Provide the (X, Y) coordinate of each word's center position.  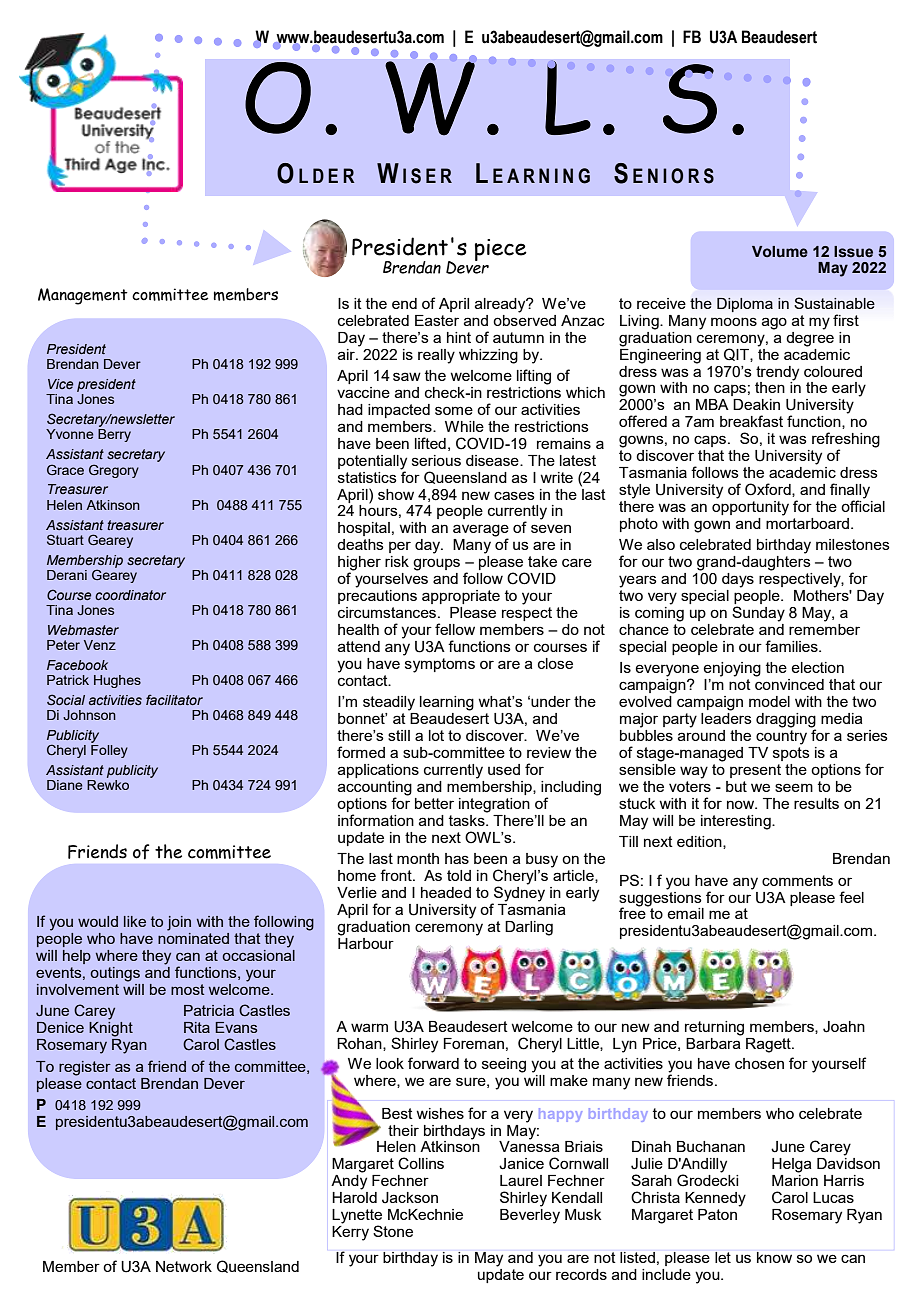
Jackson (410, 1198)
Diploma (745, 305)
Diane (65, 785)
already (501, 305)
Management (83, 296)
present (755, 771)
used (504, 769)
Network (184, 1266)
